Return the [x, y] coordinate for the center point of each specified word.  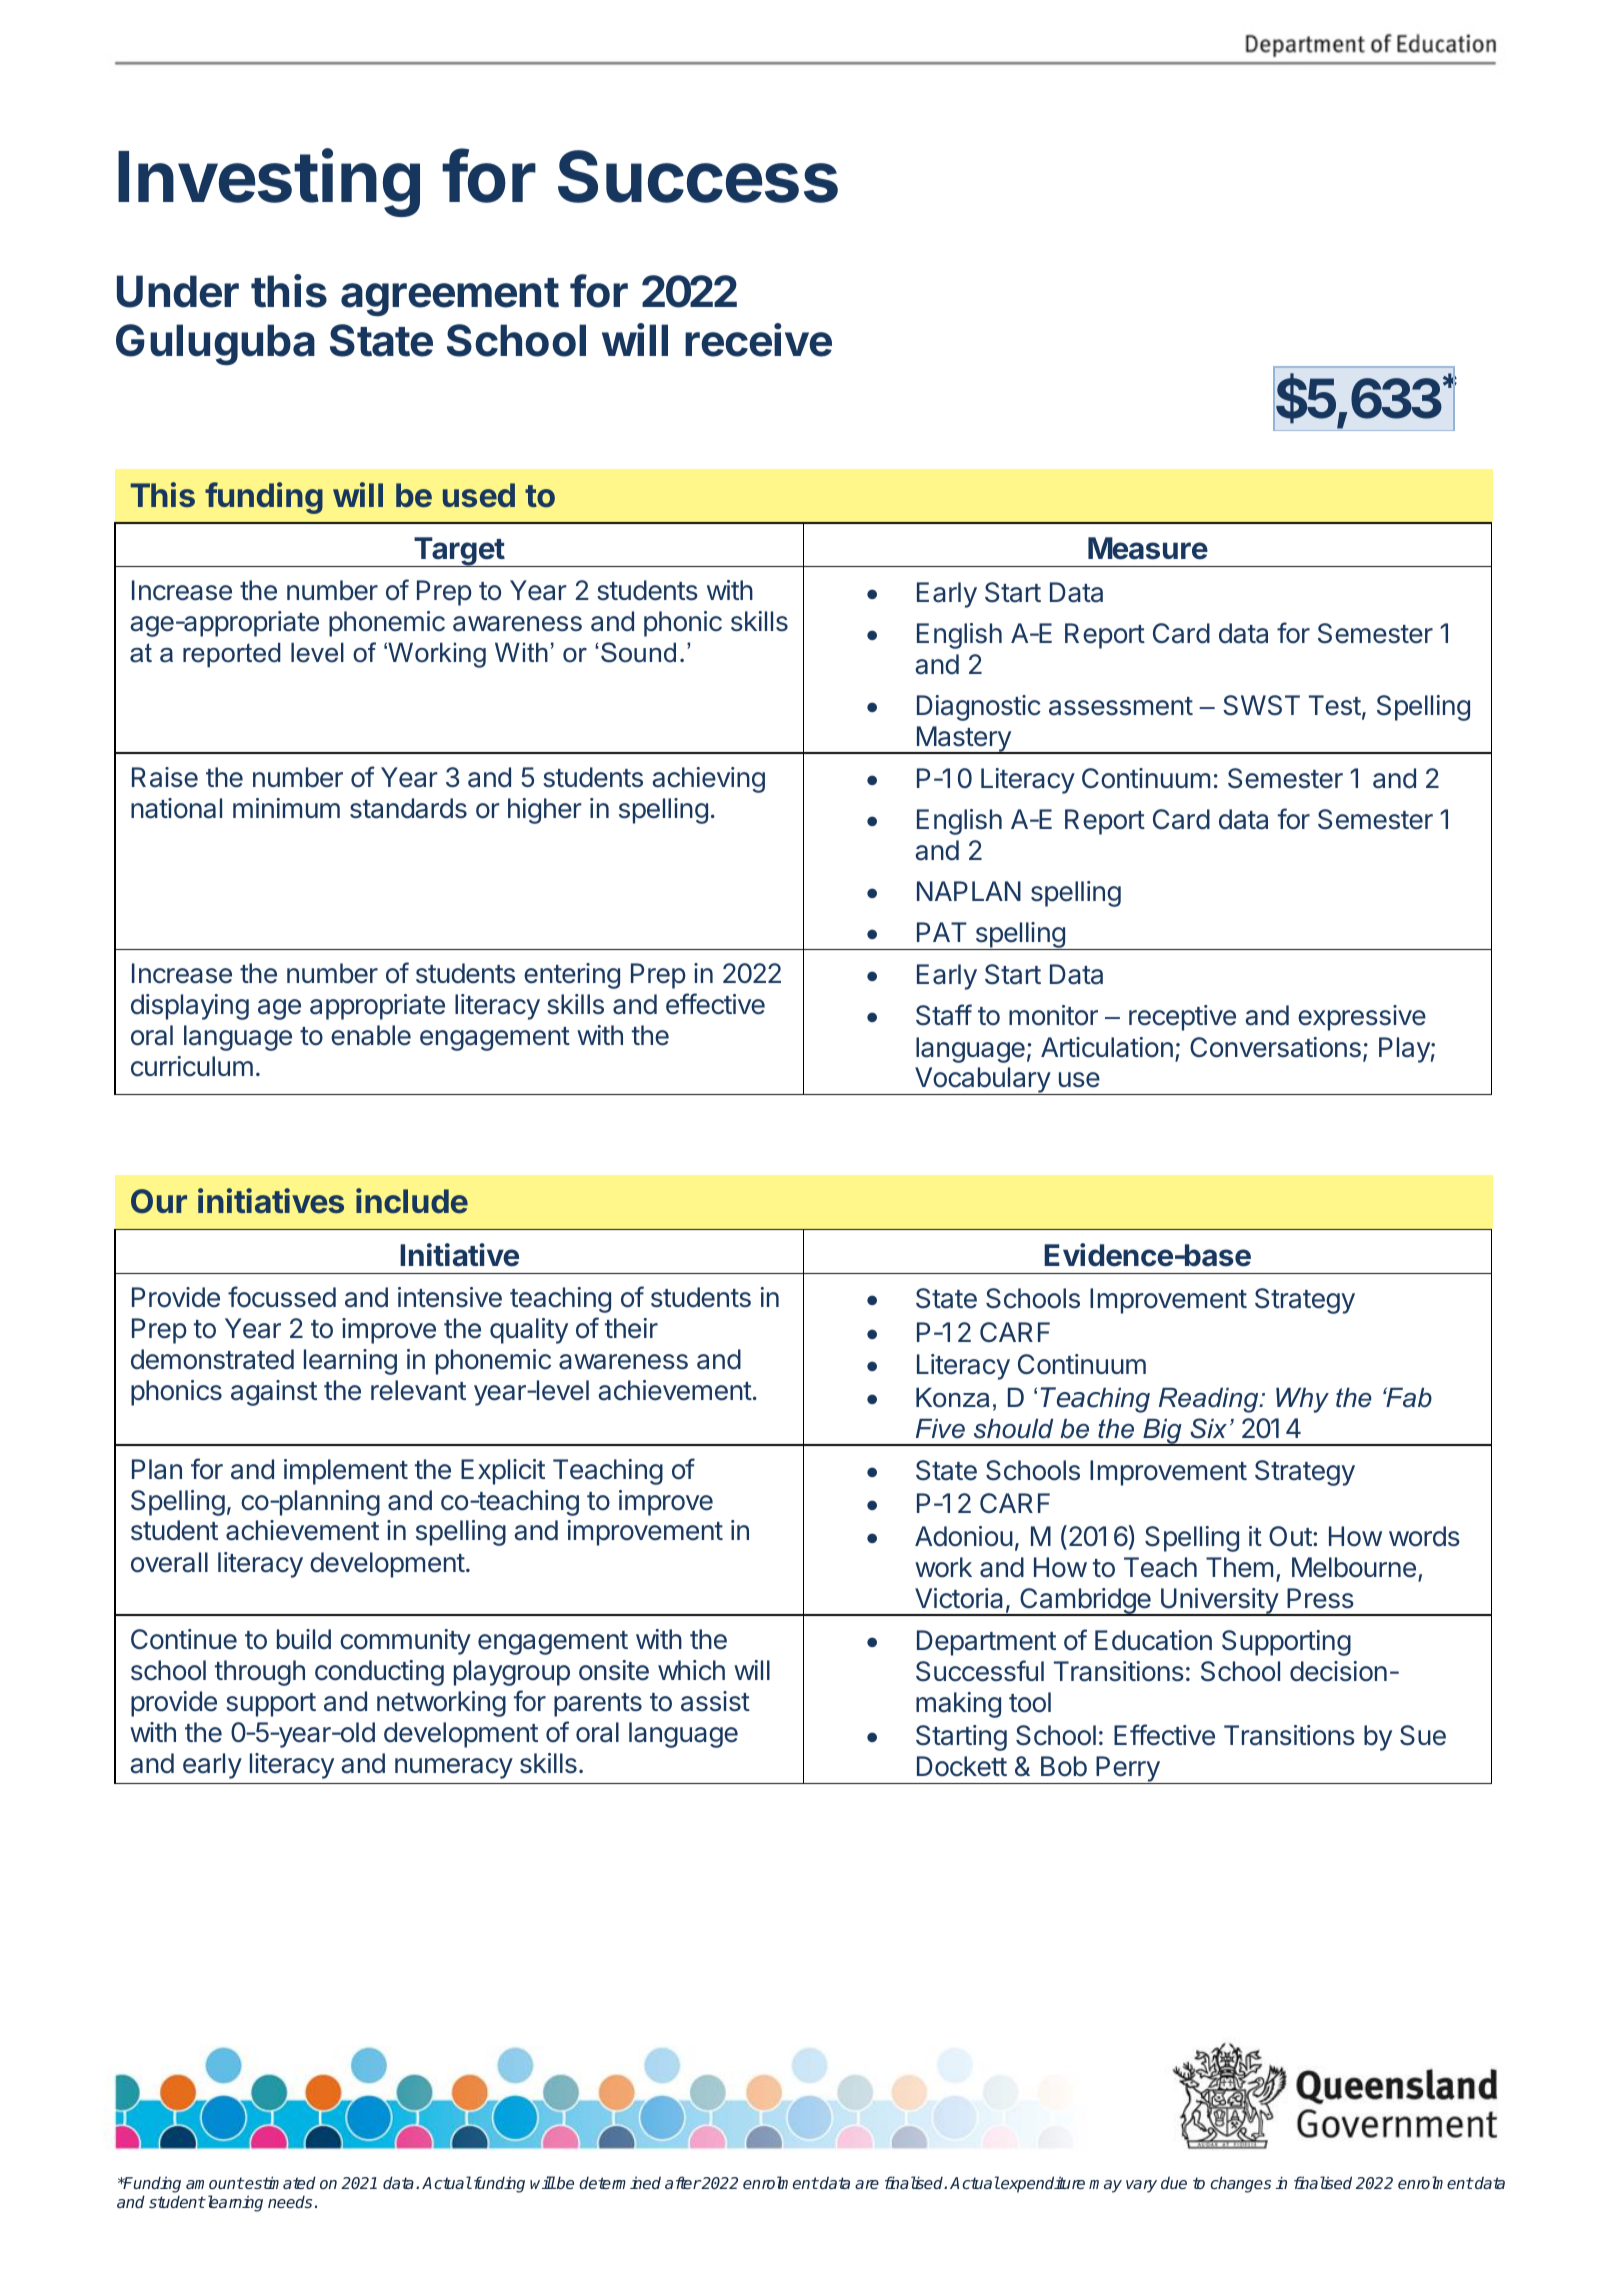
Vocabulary [982, 1081]
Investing [269, 183]
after [683, 2182]
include [412, 1201]
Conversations [1275, 1047]
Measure [1148, 548]
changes [1240, 2184]
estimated [280, 2182]
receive [758, 340]
